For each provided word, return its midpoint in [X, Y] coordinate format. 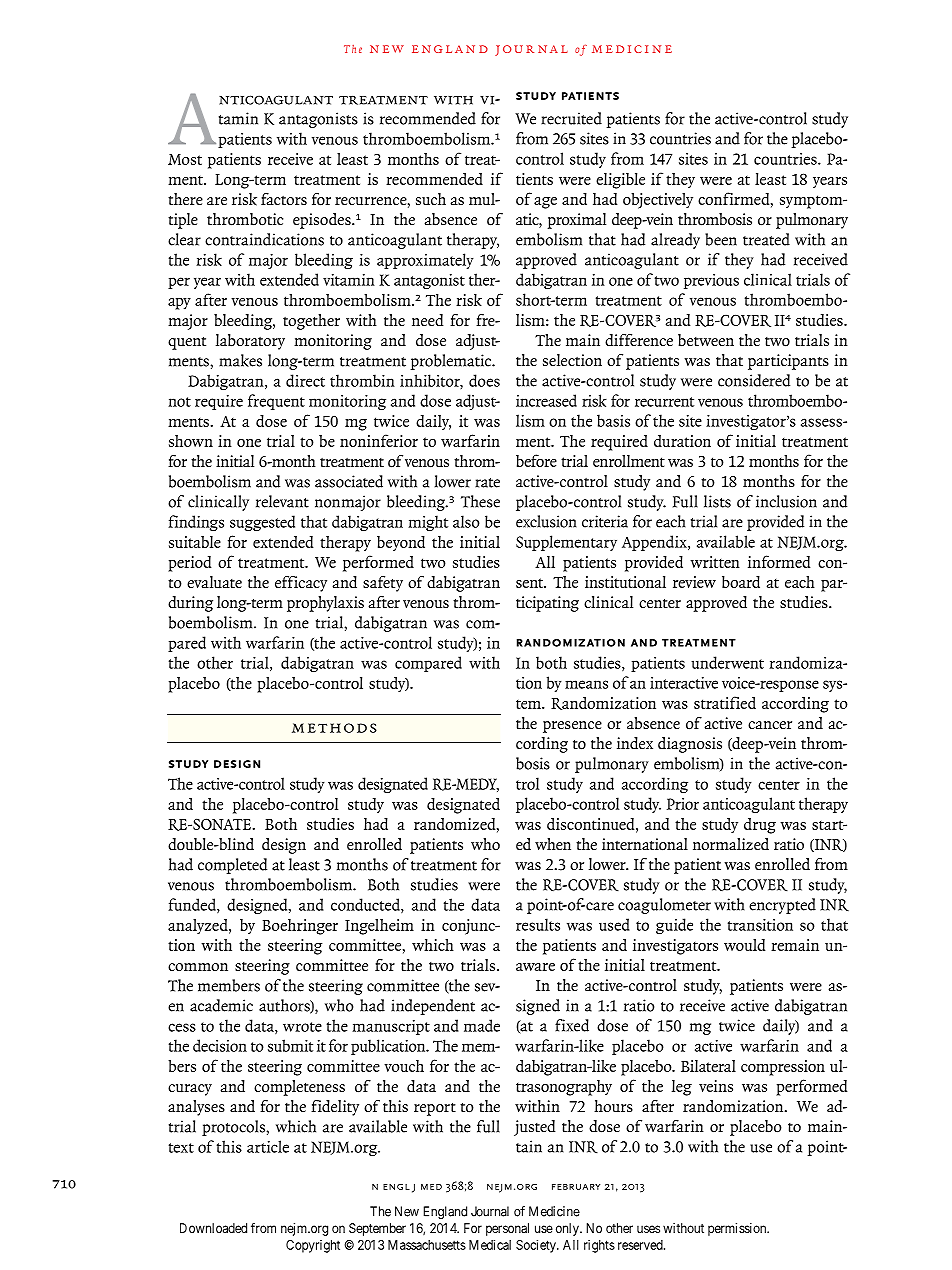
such [431, 199]
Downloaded [213, 1228]
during [190, 604]
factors [284, 199]
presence [572, 727]
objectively [658, 201]
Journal [490, 1211]
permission [738, 1229]
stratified [725, 702]
